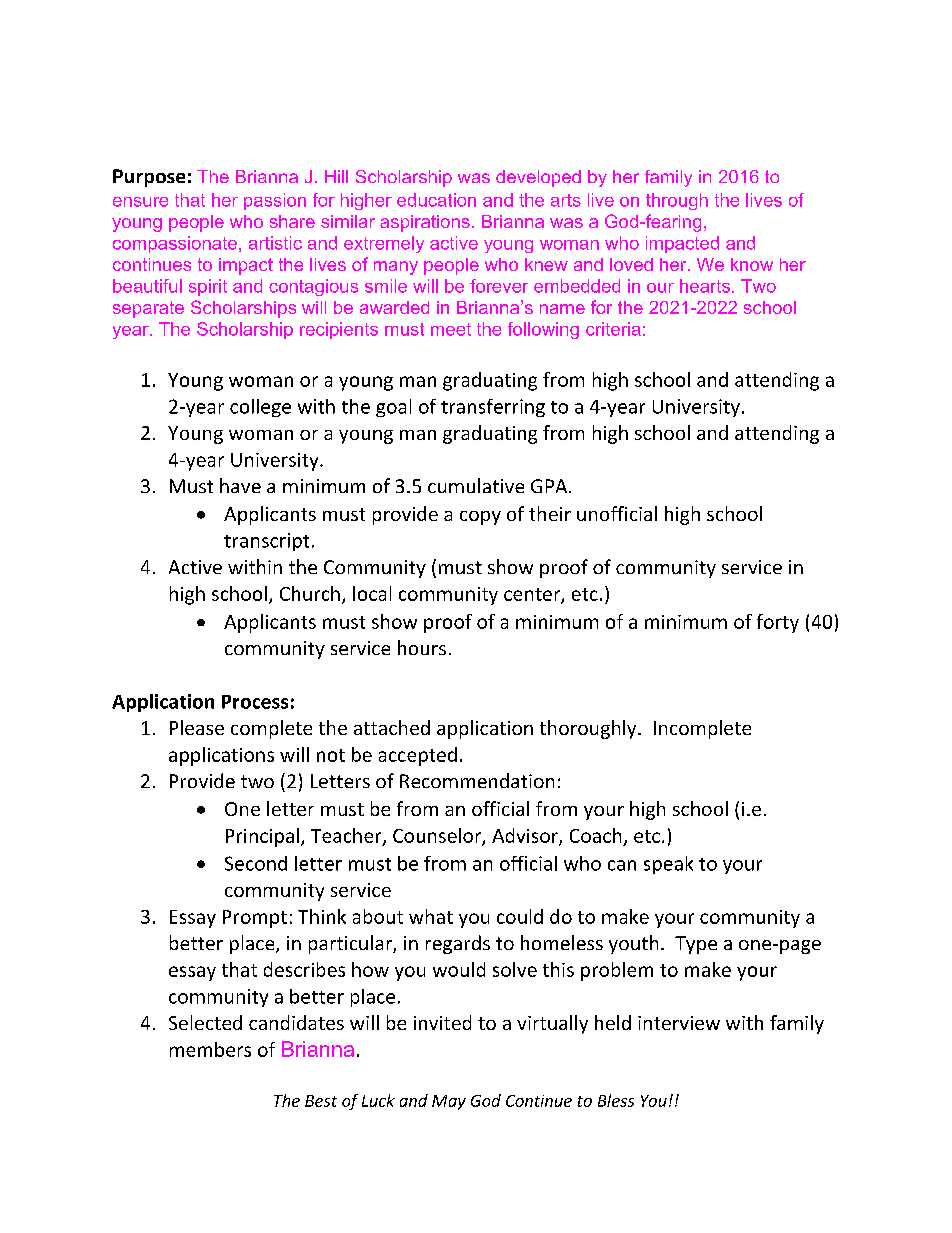 This screenshot has width=952, height=1233. What do you see at coordinates (677, 201) in the screenshot?
I see `through` at bounding box center [677, 201].
